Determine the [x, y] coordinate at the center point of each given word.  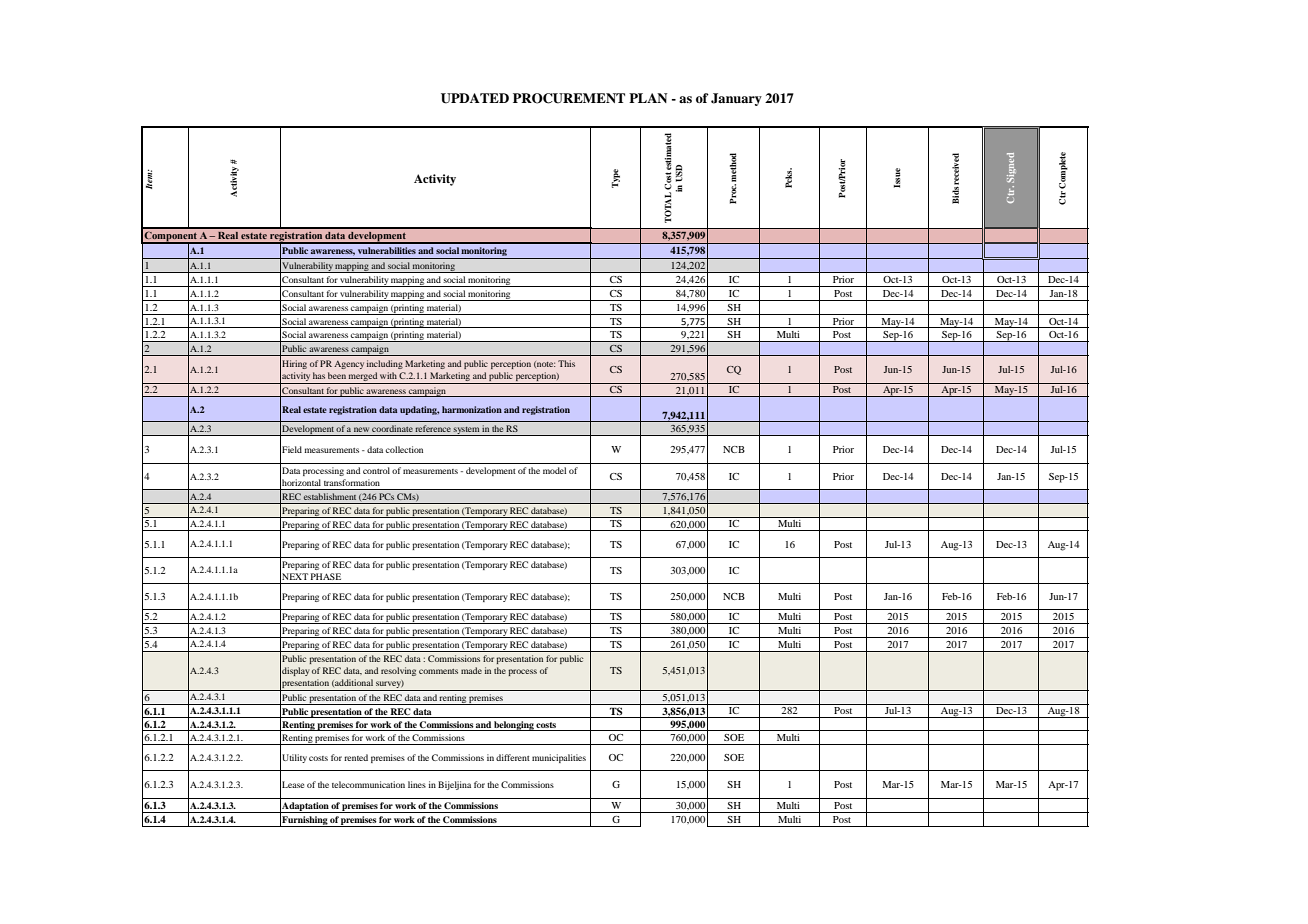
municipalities [559, 758]
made [471, 670]
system [467, 431]
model [554, 470]
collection [404, 449]
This [566, 363]
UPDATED [475, 98]
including [385, 364]
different [513, 757]
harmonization [472, 409]
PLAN [648, 98]
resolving [398, 671]
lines [417, 784]
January [736, 99]
